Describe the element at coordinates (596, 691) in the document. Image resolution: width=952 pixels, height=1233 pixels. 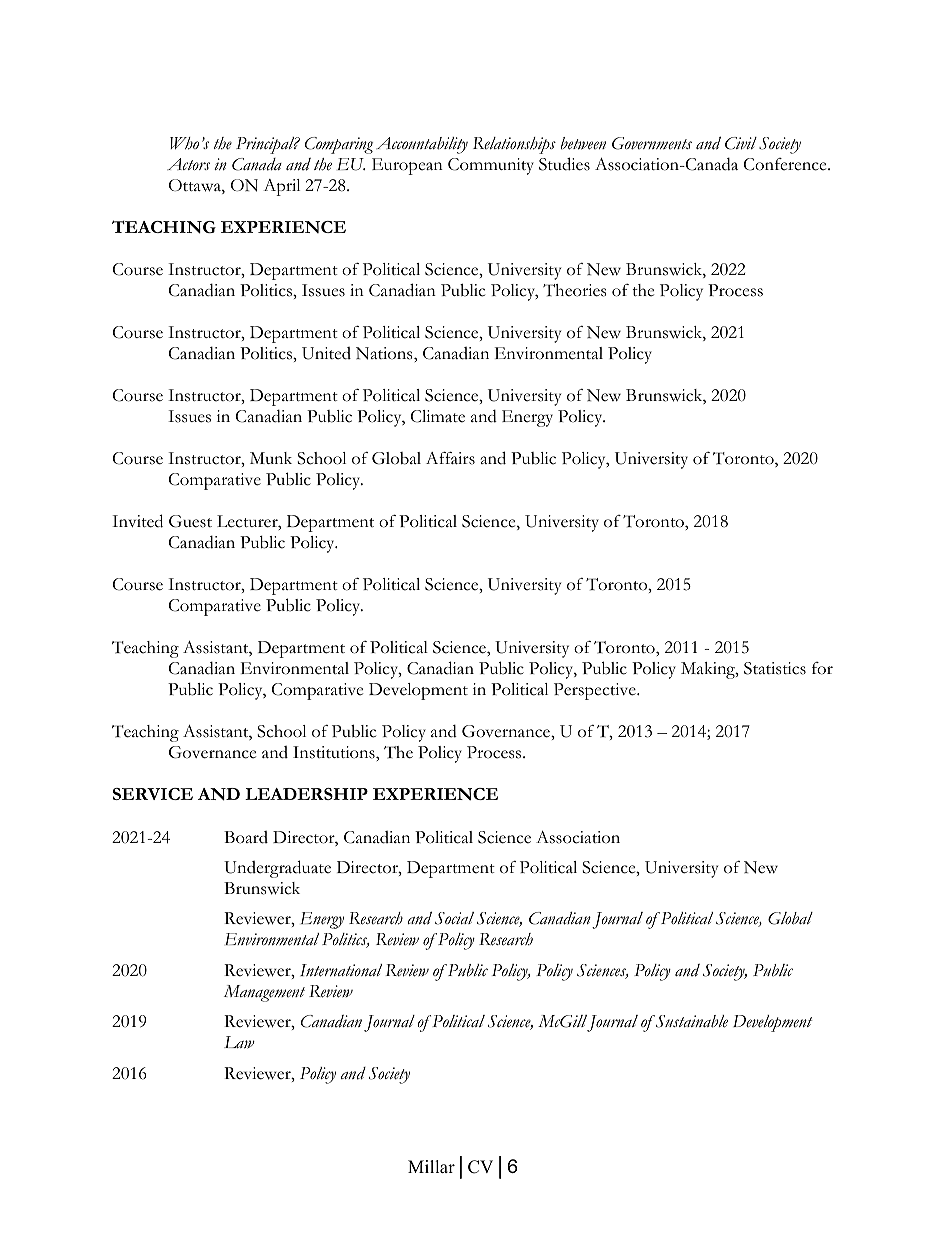
I see `Perspective` at that location.
